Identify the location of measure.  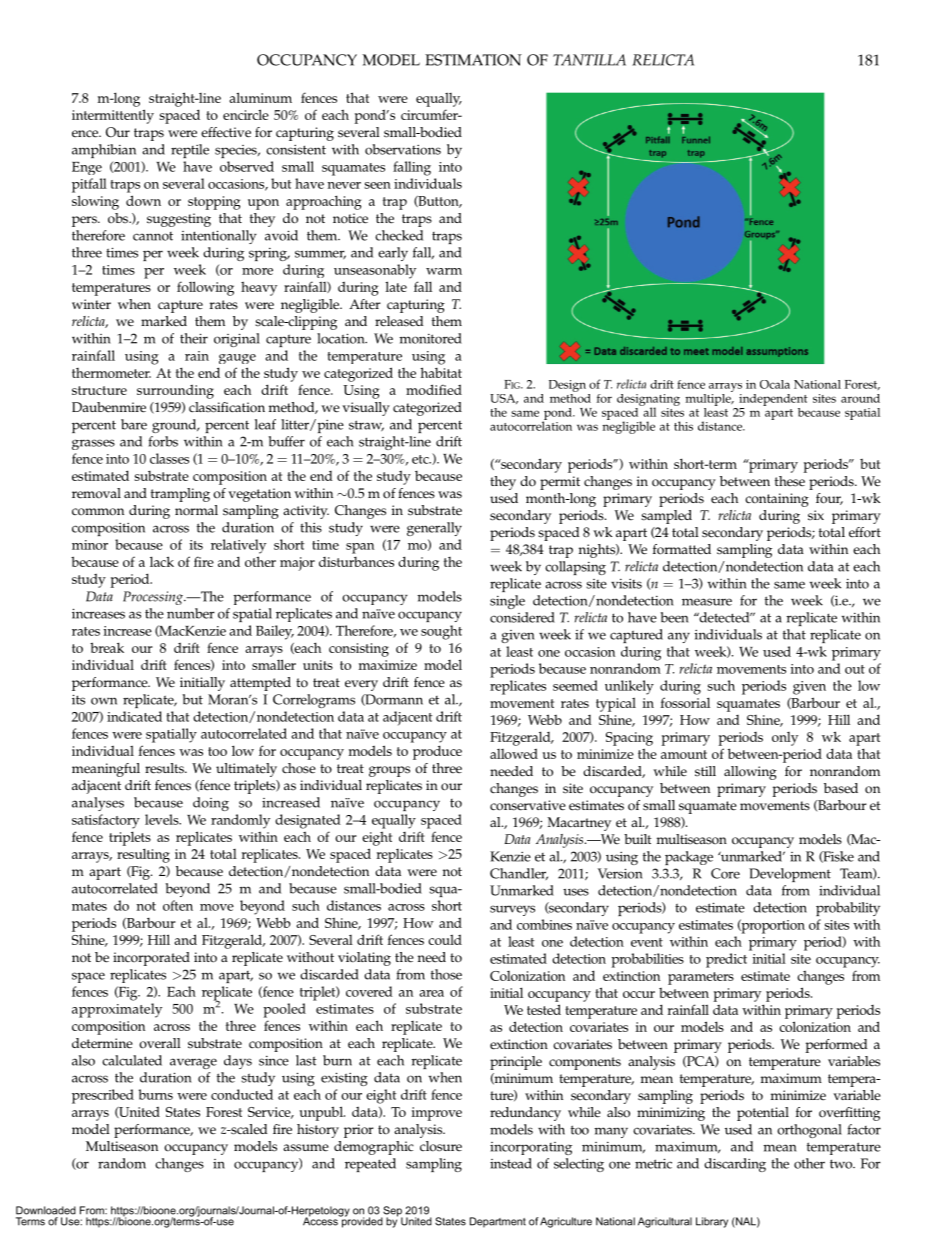
(707, 602).
